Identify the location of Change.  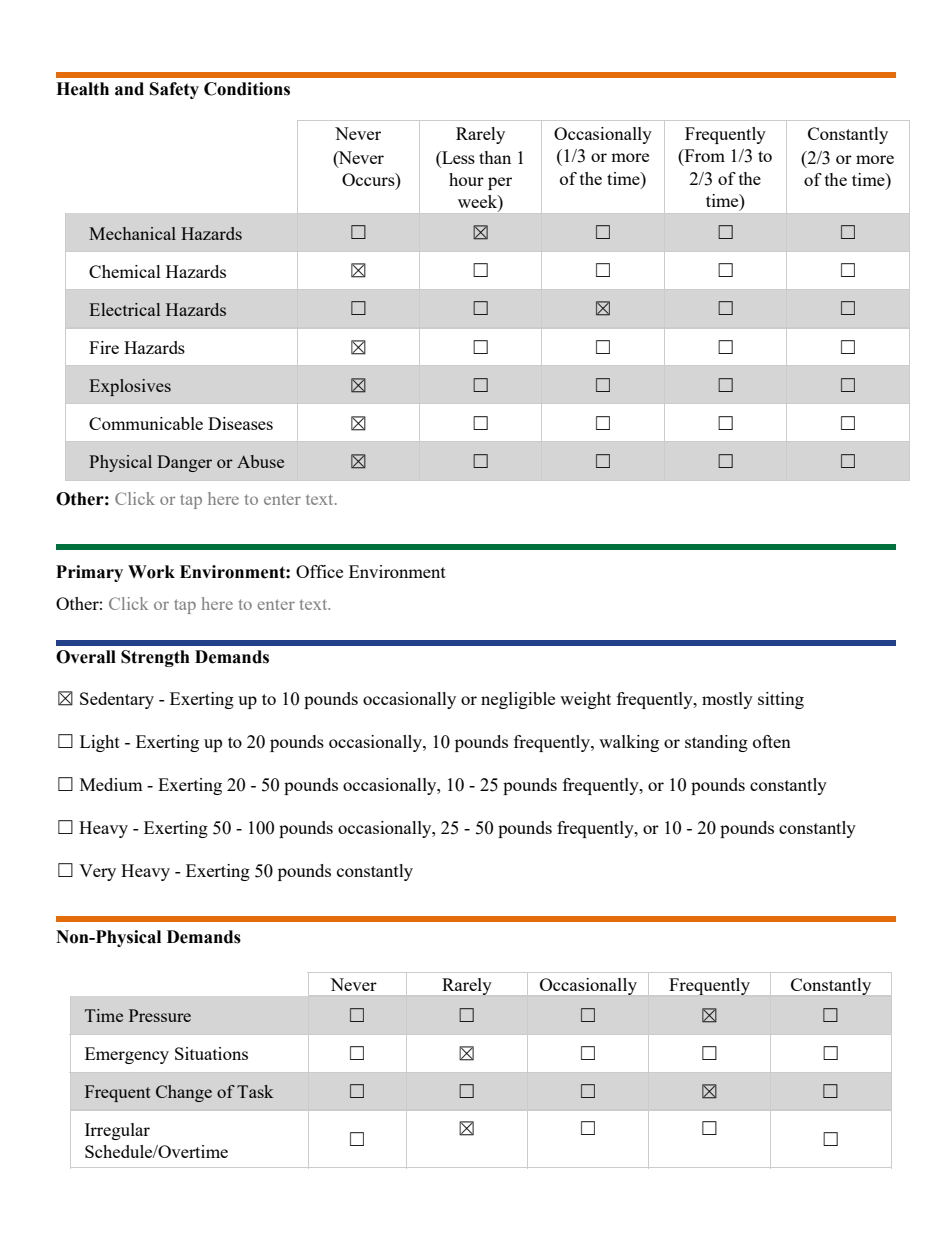
(184, 1093).
